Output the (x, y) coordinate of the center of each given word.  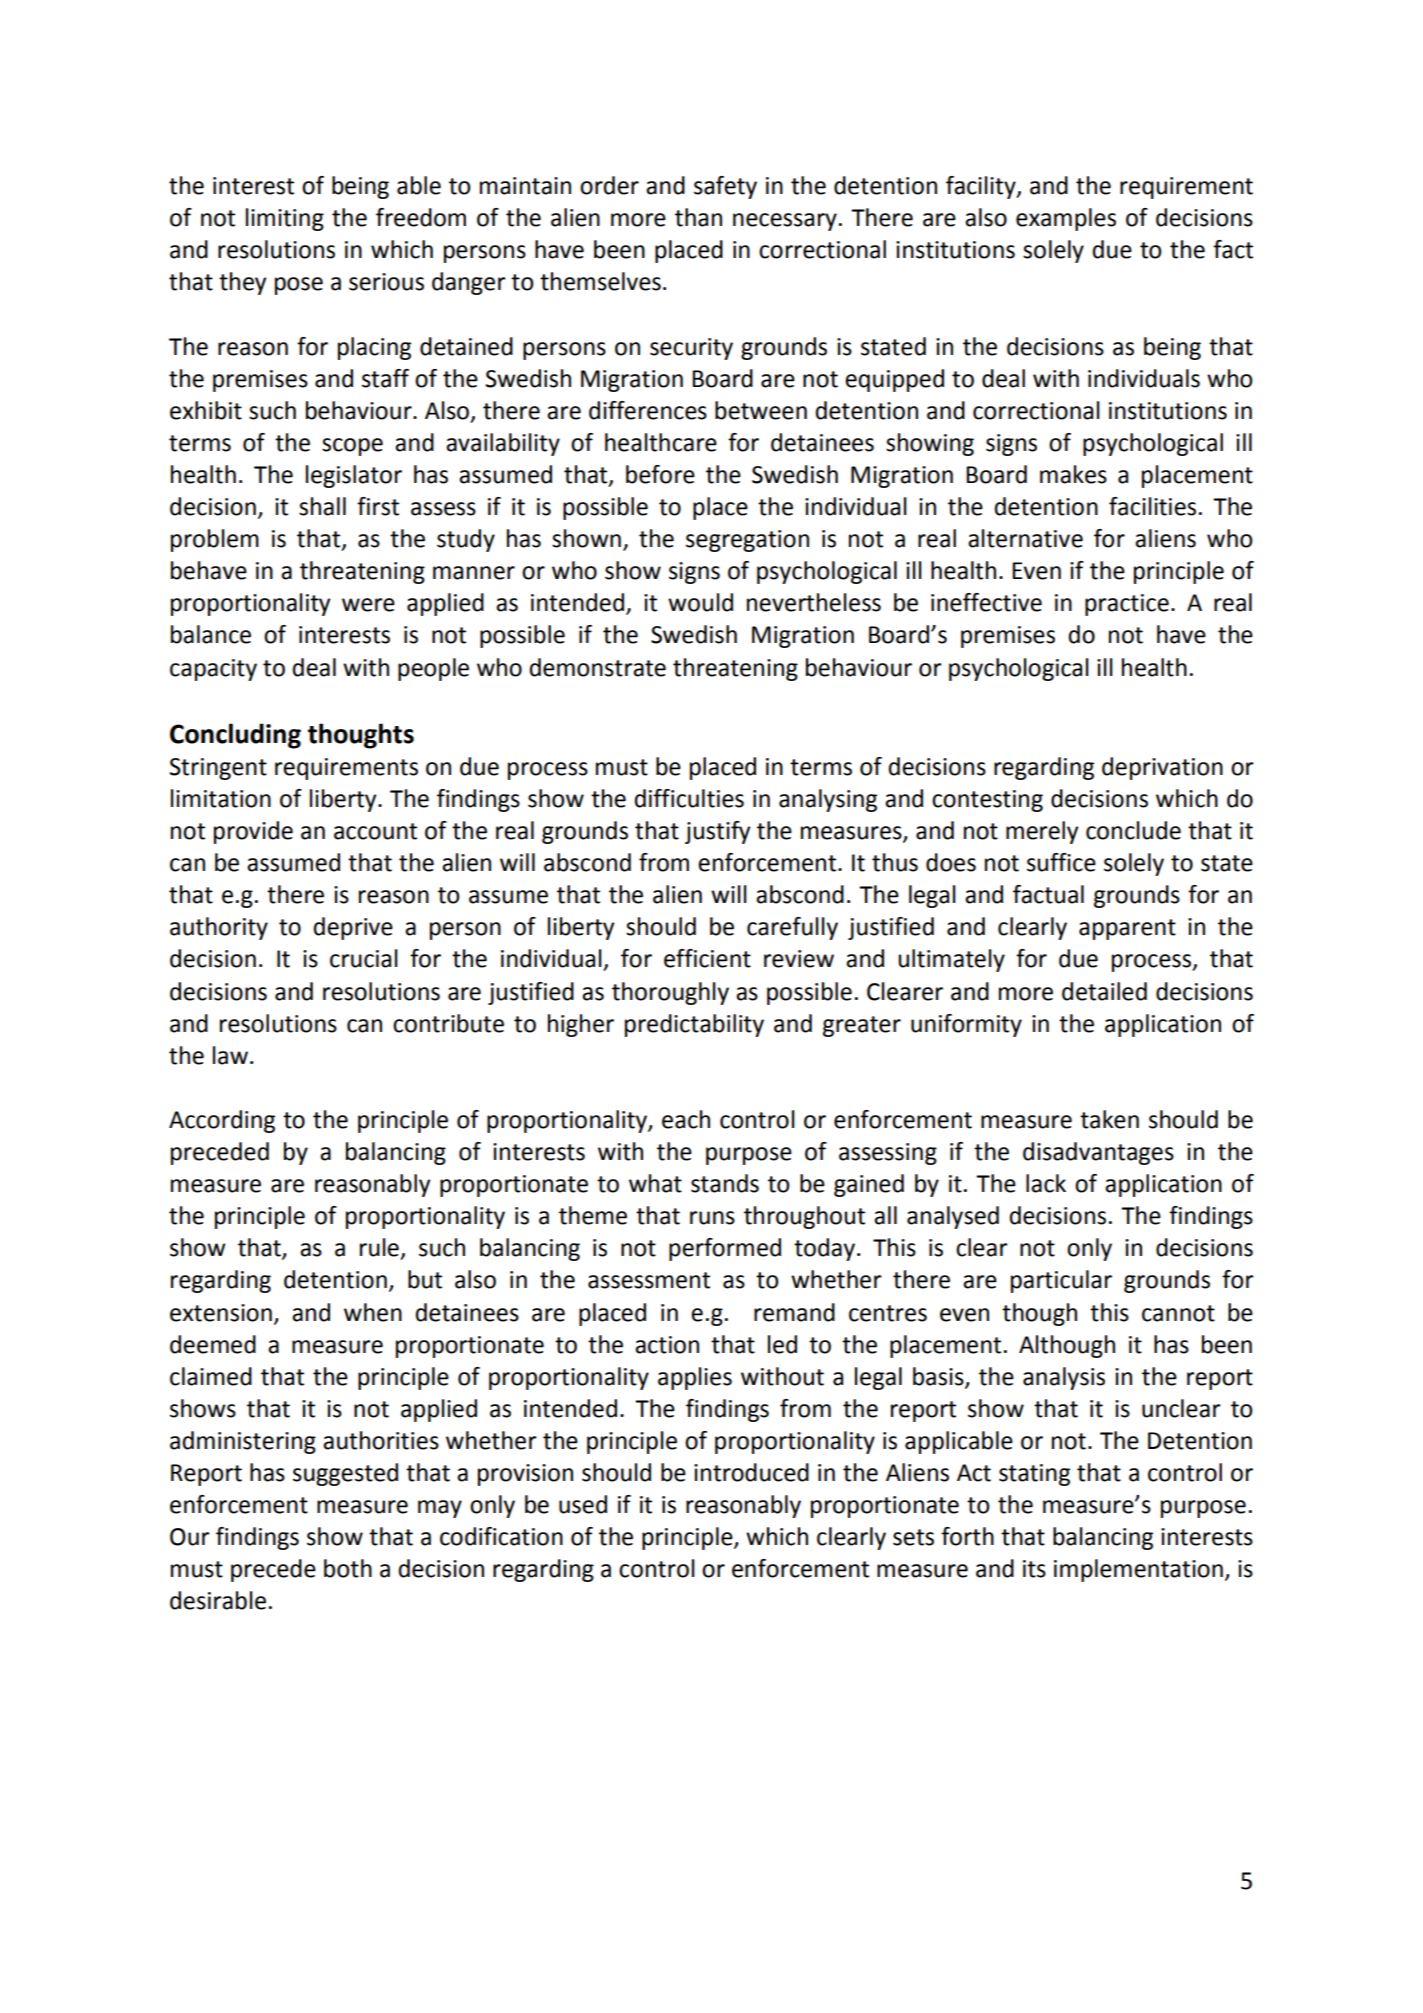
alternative (1025, 538)
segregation (747, 541)
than (698, 217)
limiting (285, 219)
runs (712, 1218)
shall (322, 506)
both (348, 1568)
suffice (1061, 862)
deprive (353, 928)
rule (379, 1247)
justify (717, 832)
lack (1046, 1183)
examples (1066, 219)
